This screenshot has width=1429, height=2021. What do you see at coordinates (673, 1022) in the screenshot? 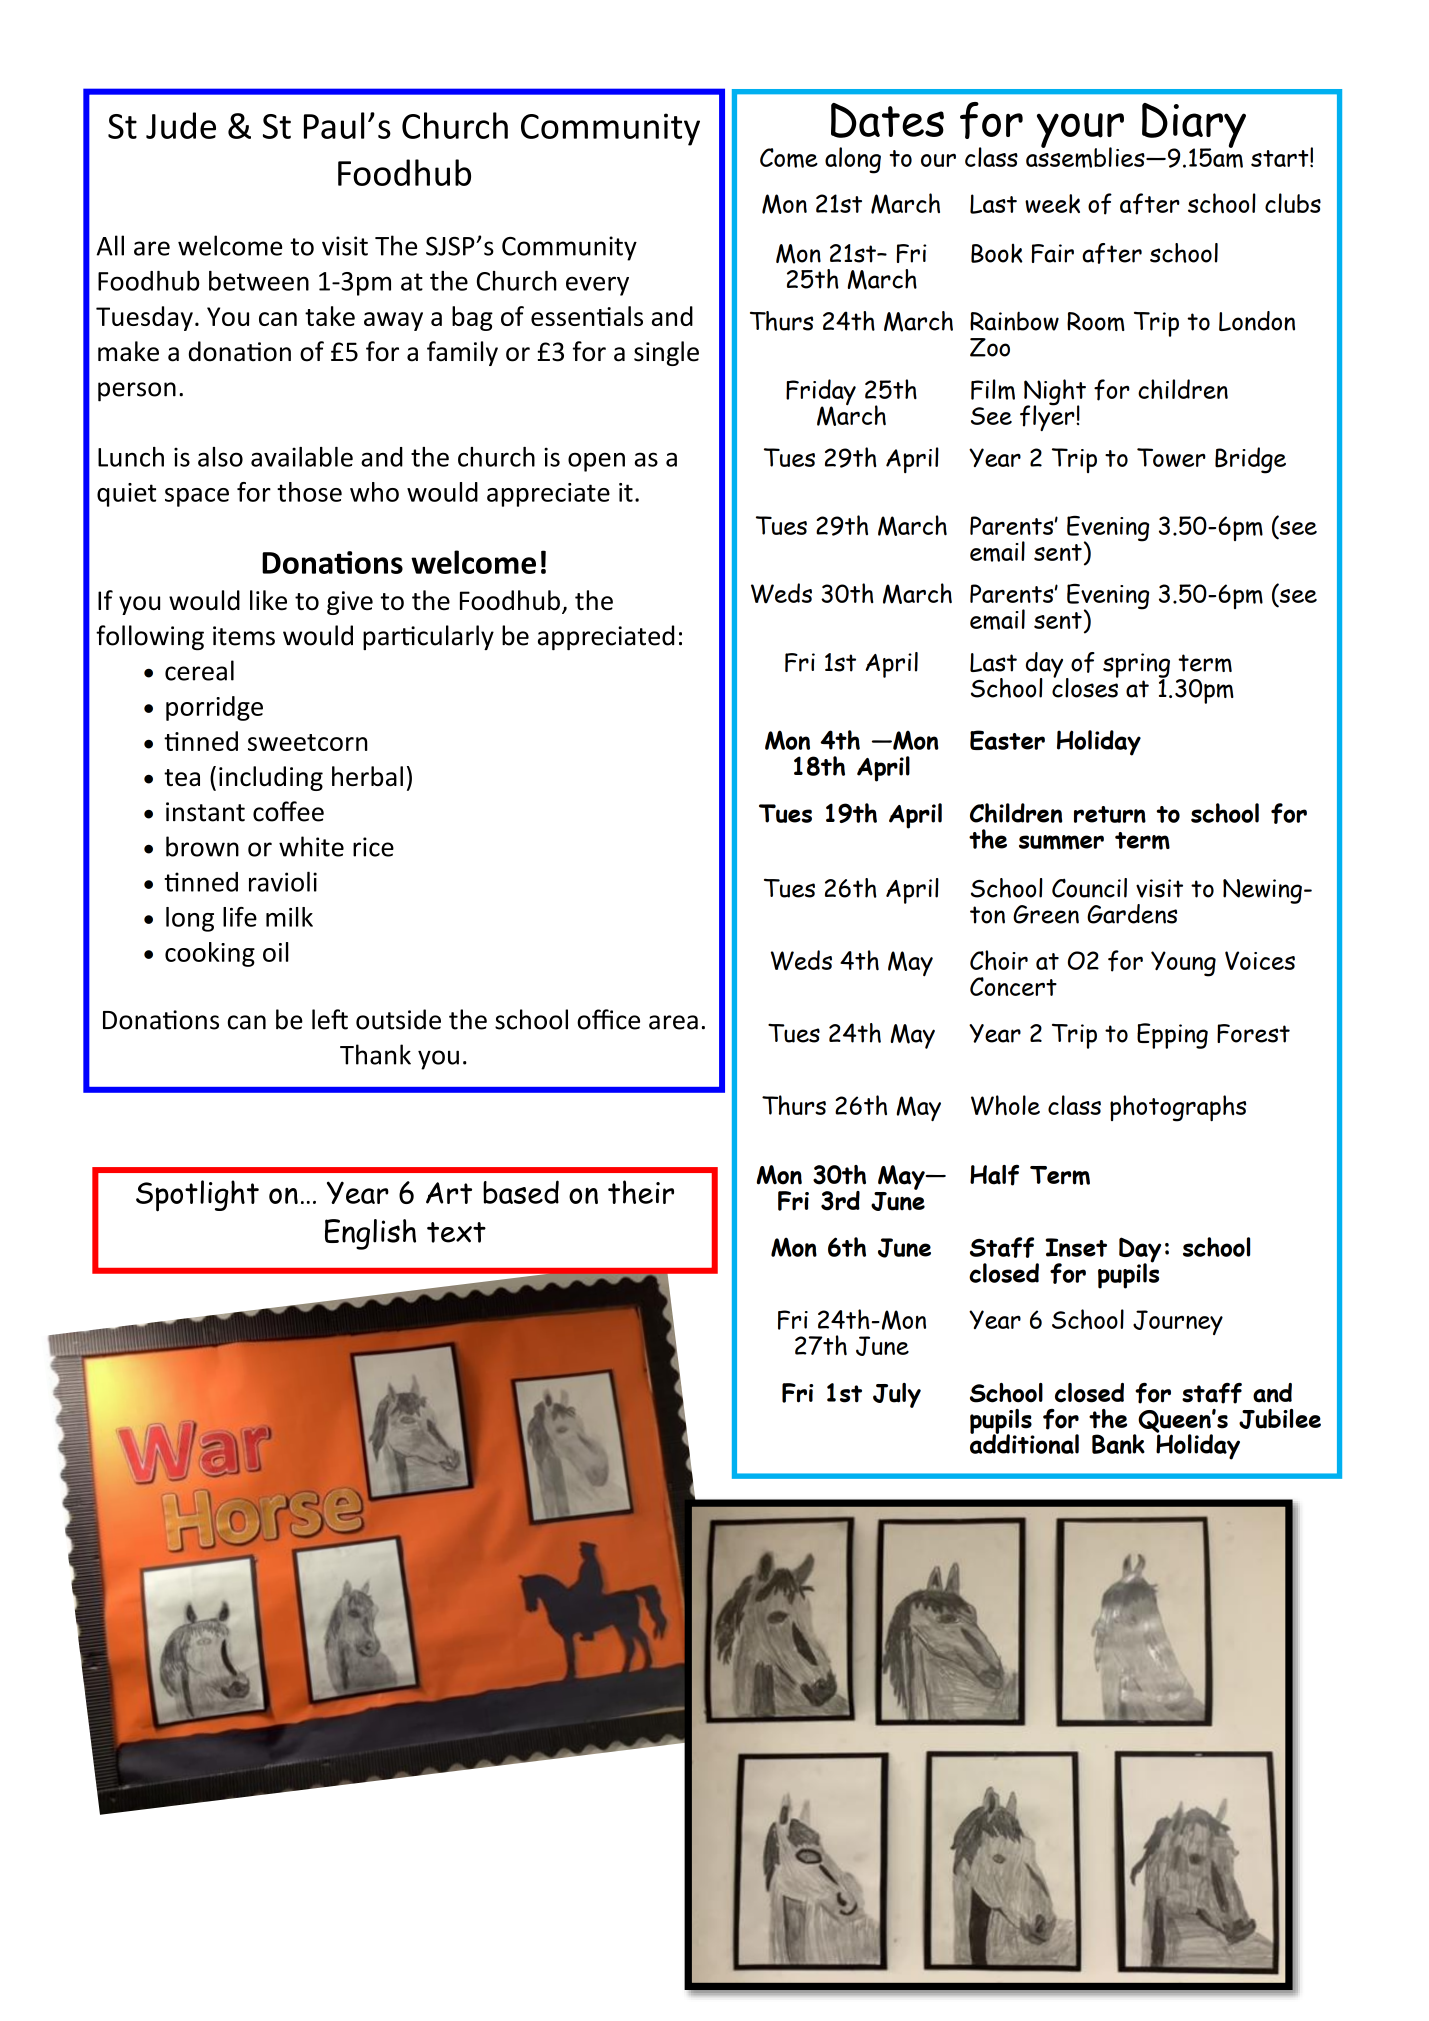
I see `area` at bounding box center [673, 1022].
